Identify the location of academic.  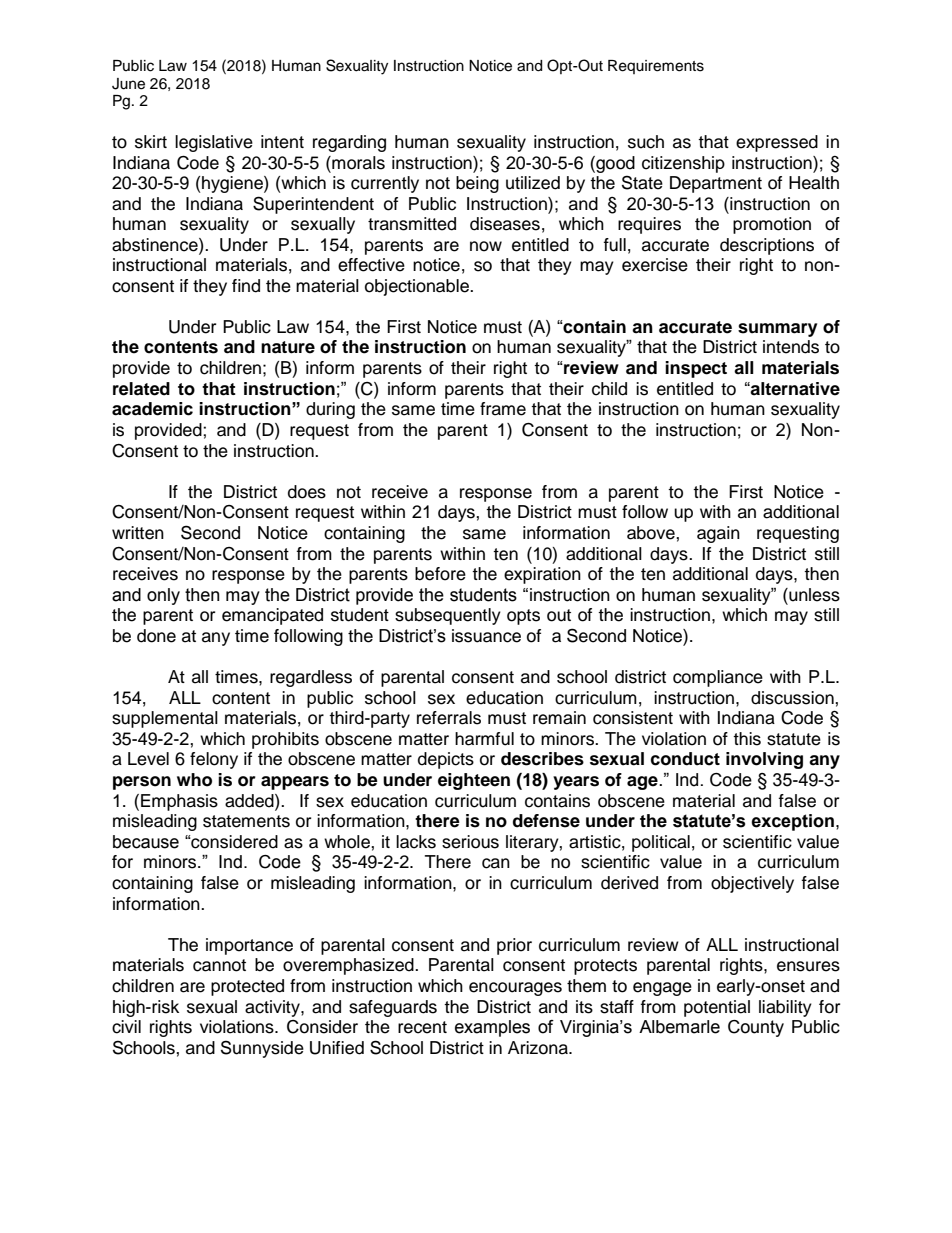
(152, 409).
